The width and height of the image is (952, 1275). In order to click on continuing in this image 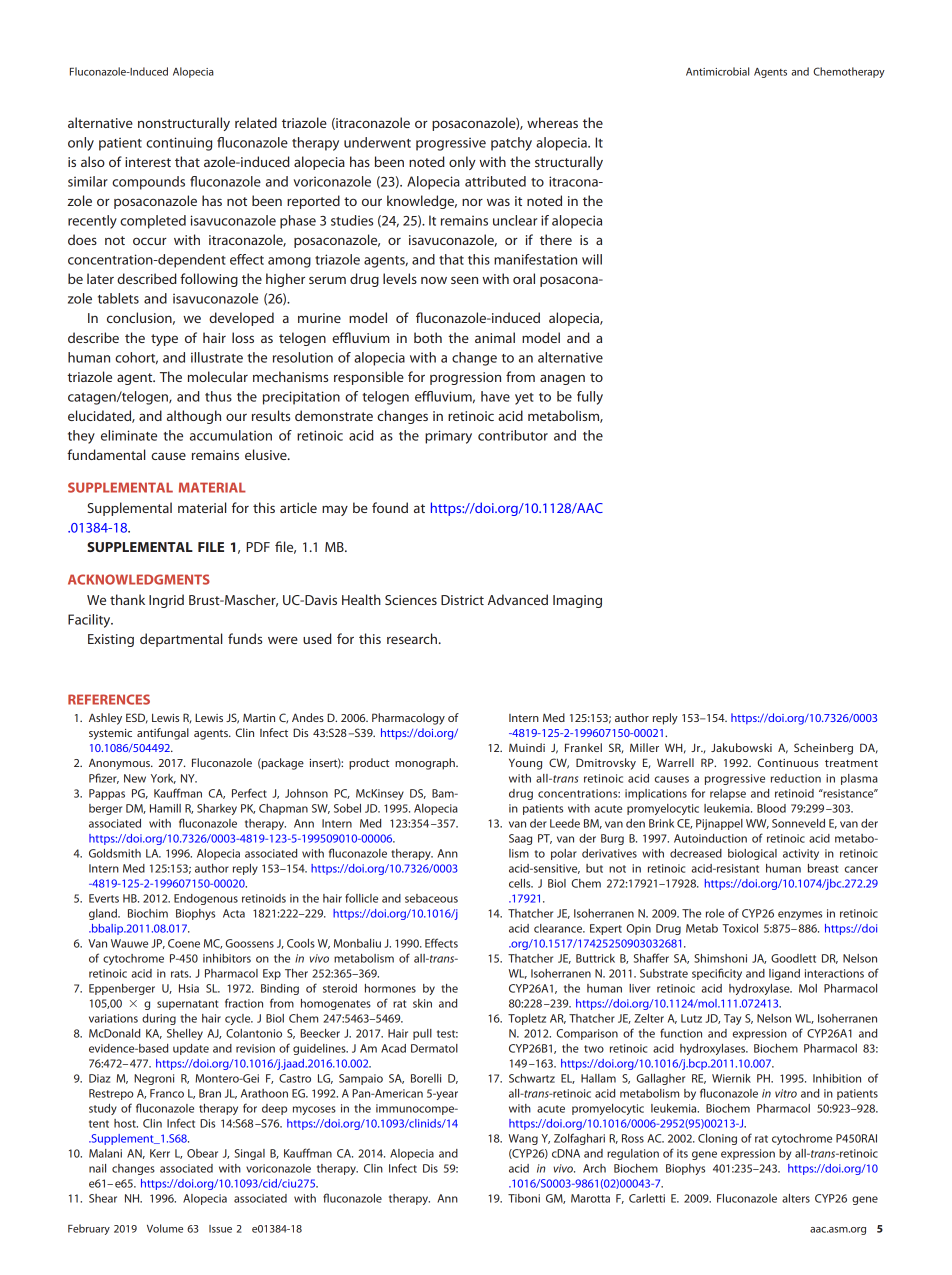, I will do `click(179, 144)`.
